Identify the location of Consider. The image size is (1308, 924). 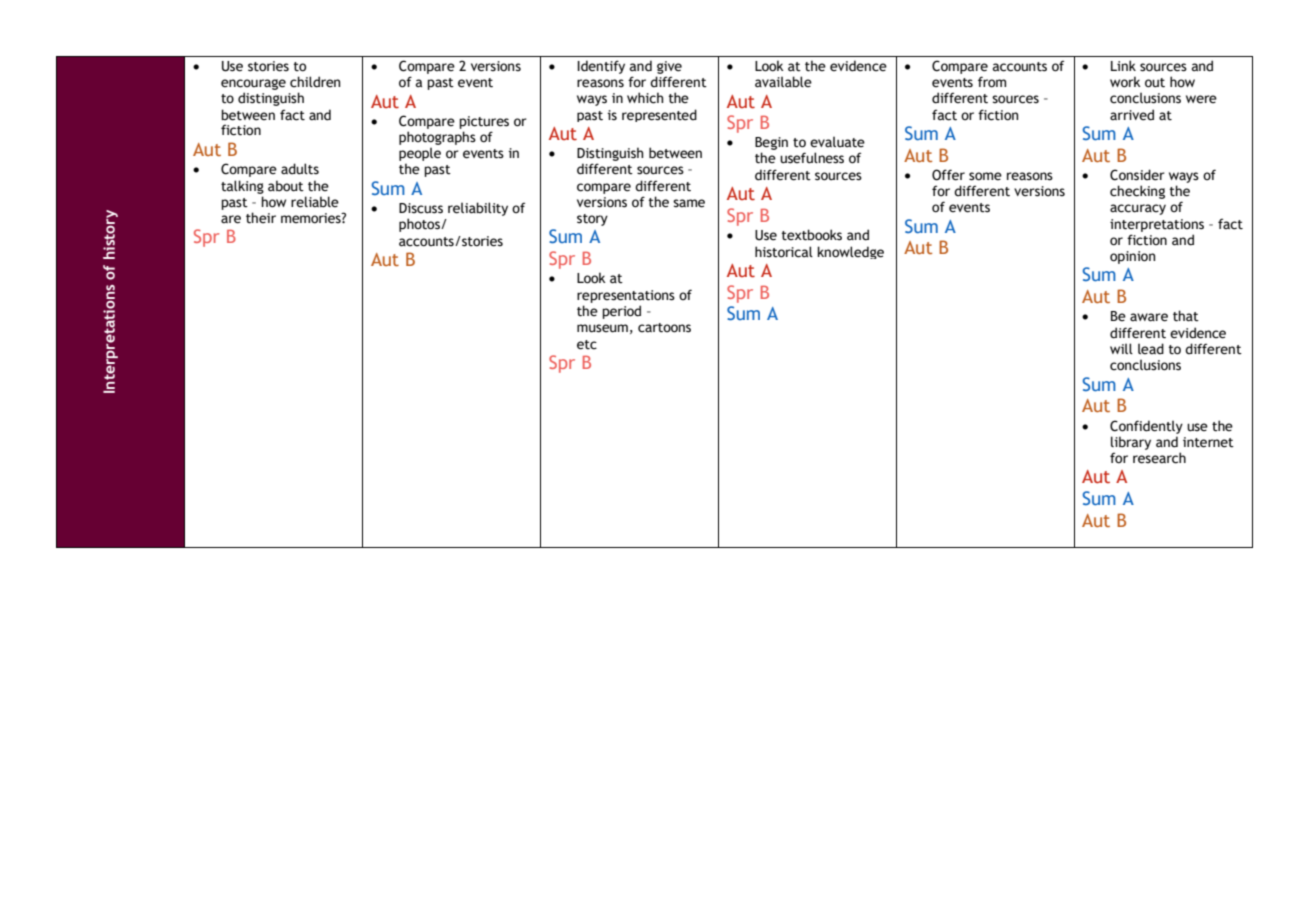
(1137, 175).
